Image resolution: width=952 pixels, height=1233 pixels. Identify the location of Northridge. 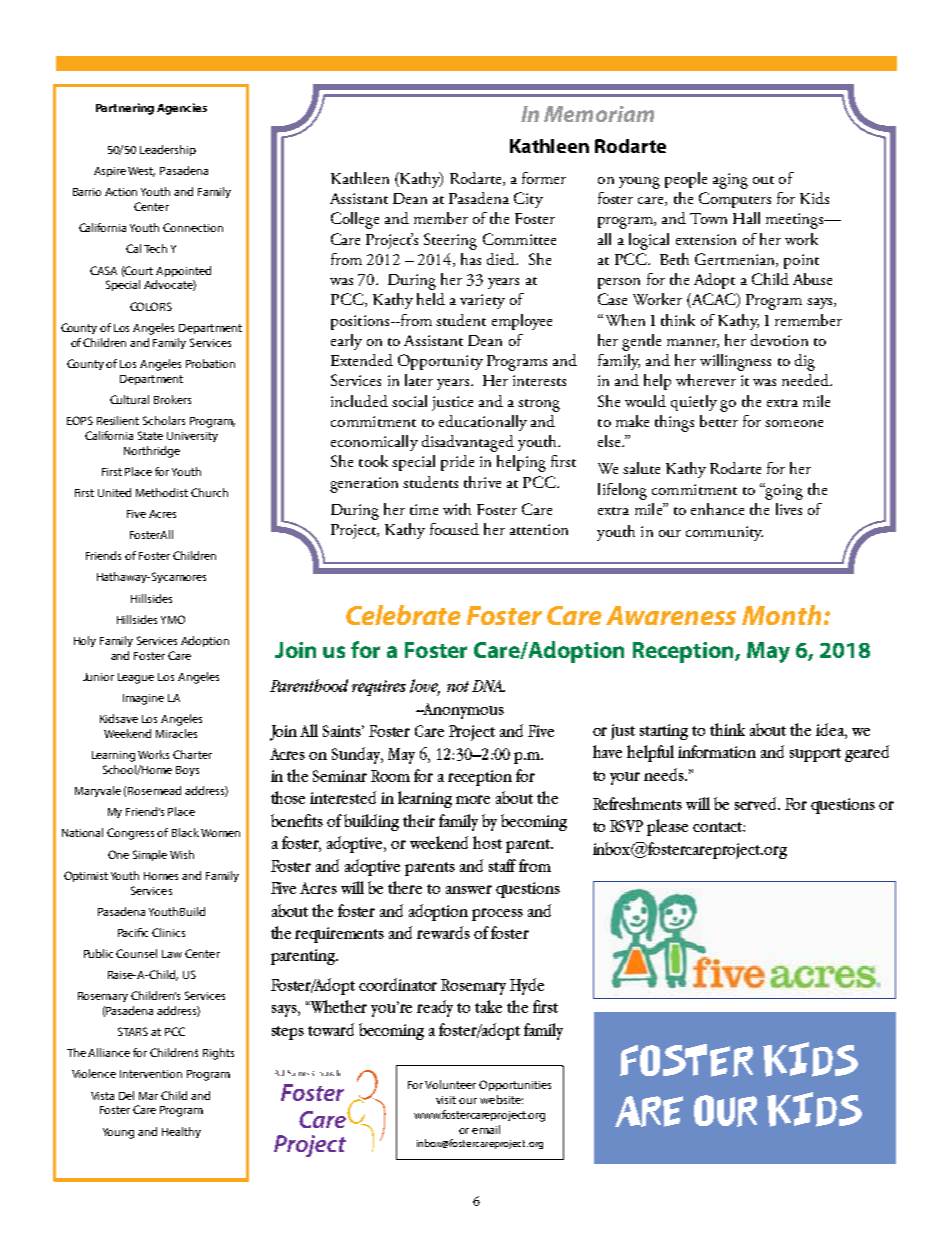
(152, 452).
